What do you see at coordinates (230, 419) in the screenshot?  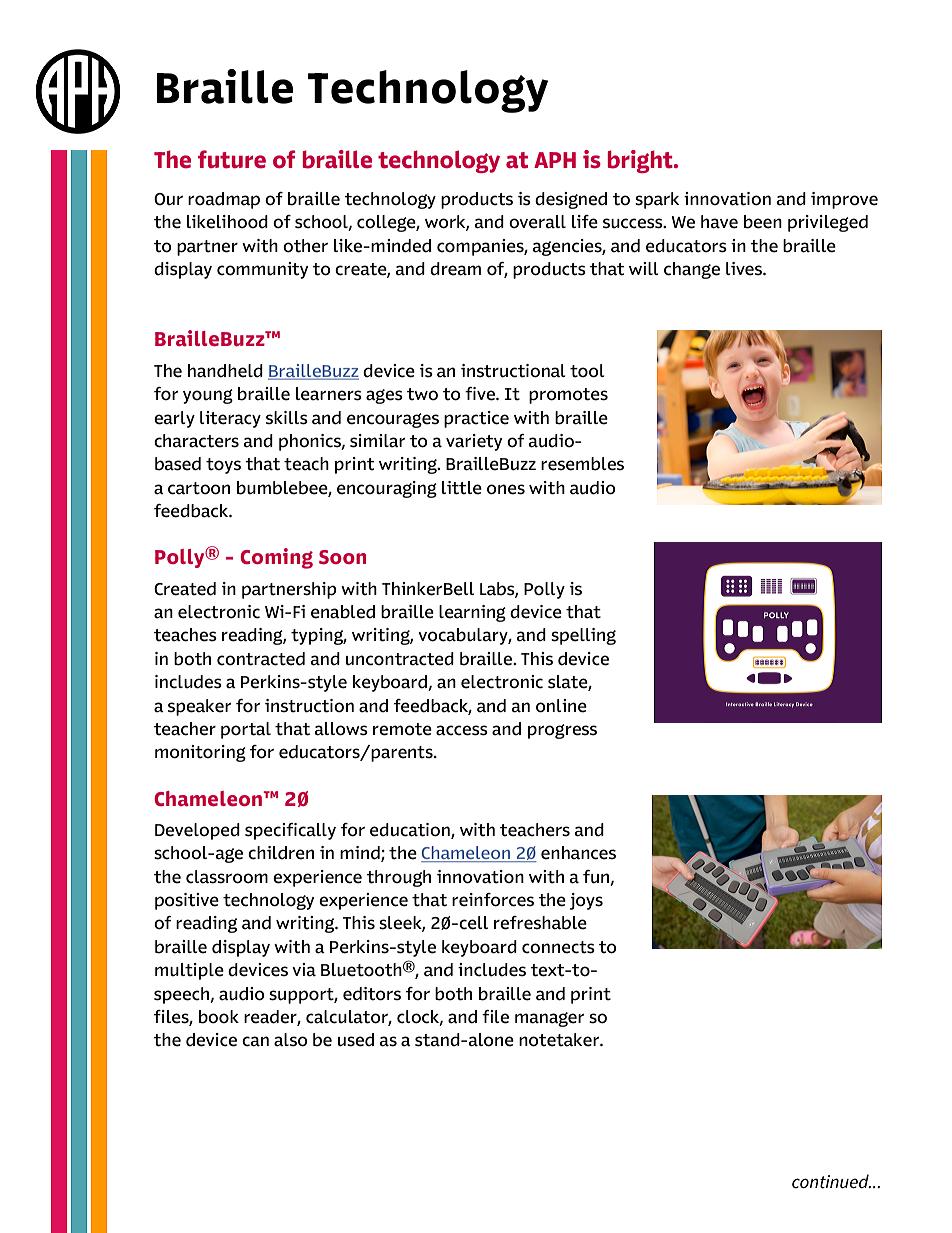 I see `literacy` at bounding box center [230, 419].
